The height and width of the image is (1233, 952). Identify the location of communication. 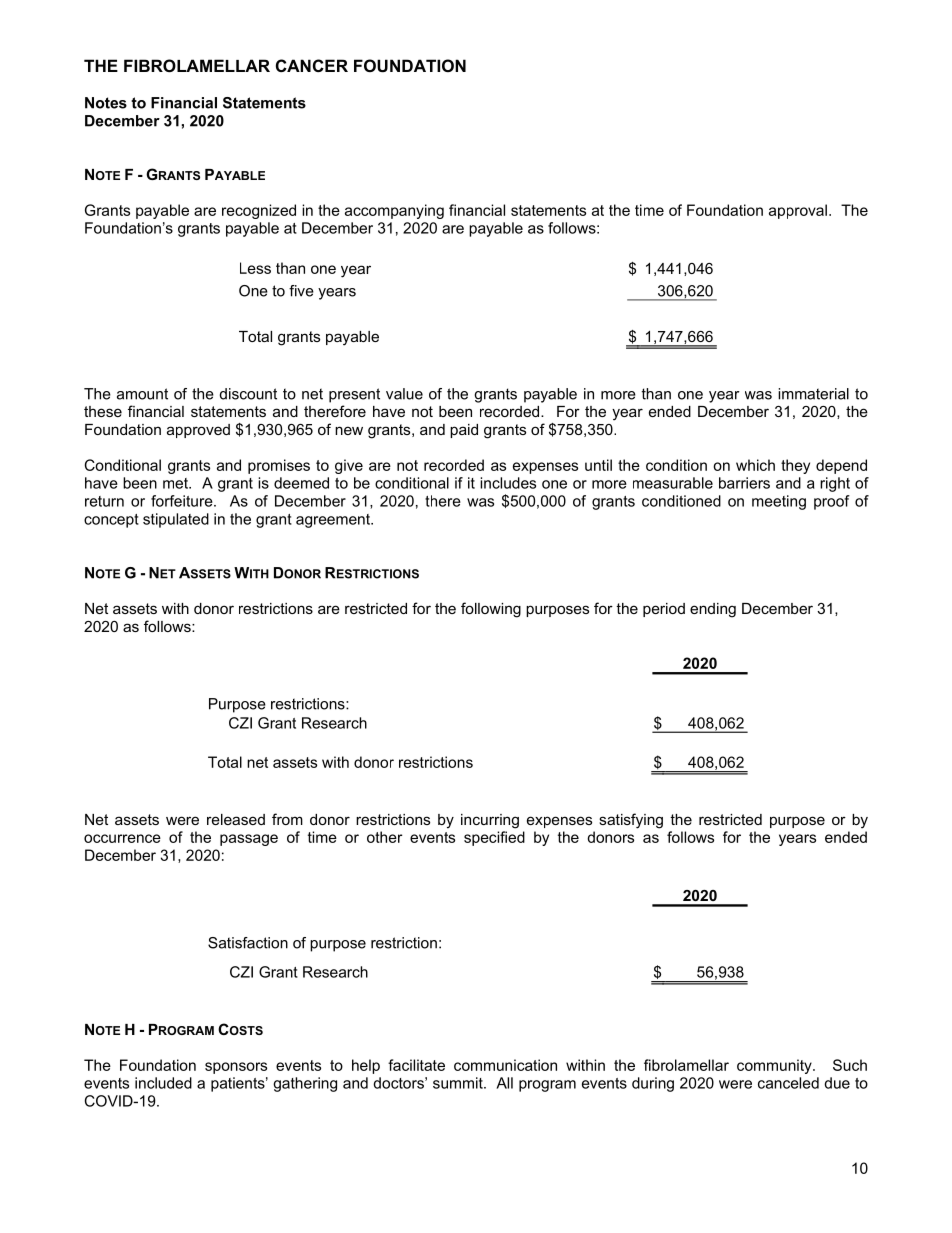
(505, 1065).
